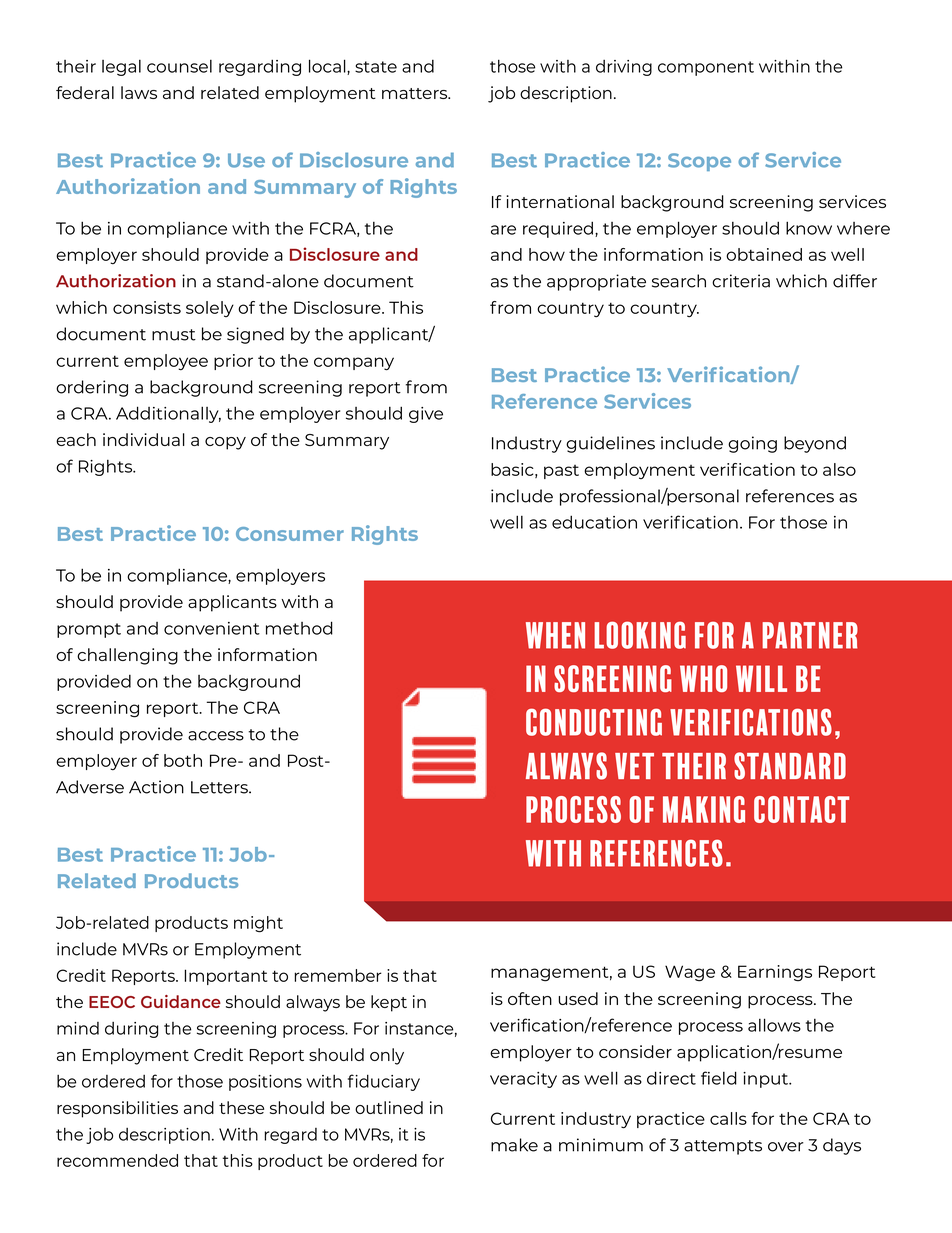 The width and height of the document is (952, 1233). I want to click on partner, so click(810, 635).
